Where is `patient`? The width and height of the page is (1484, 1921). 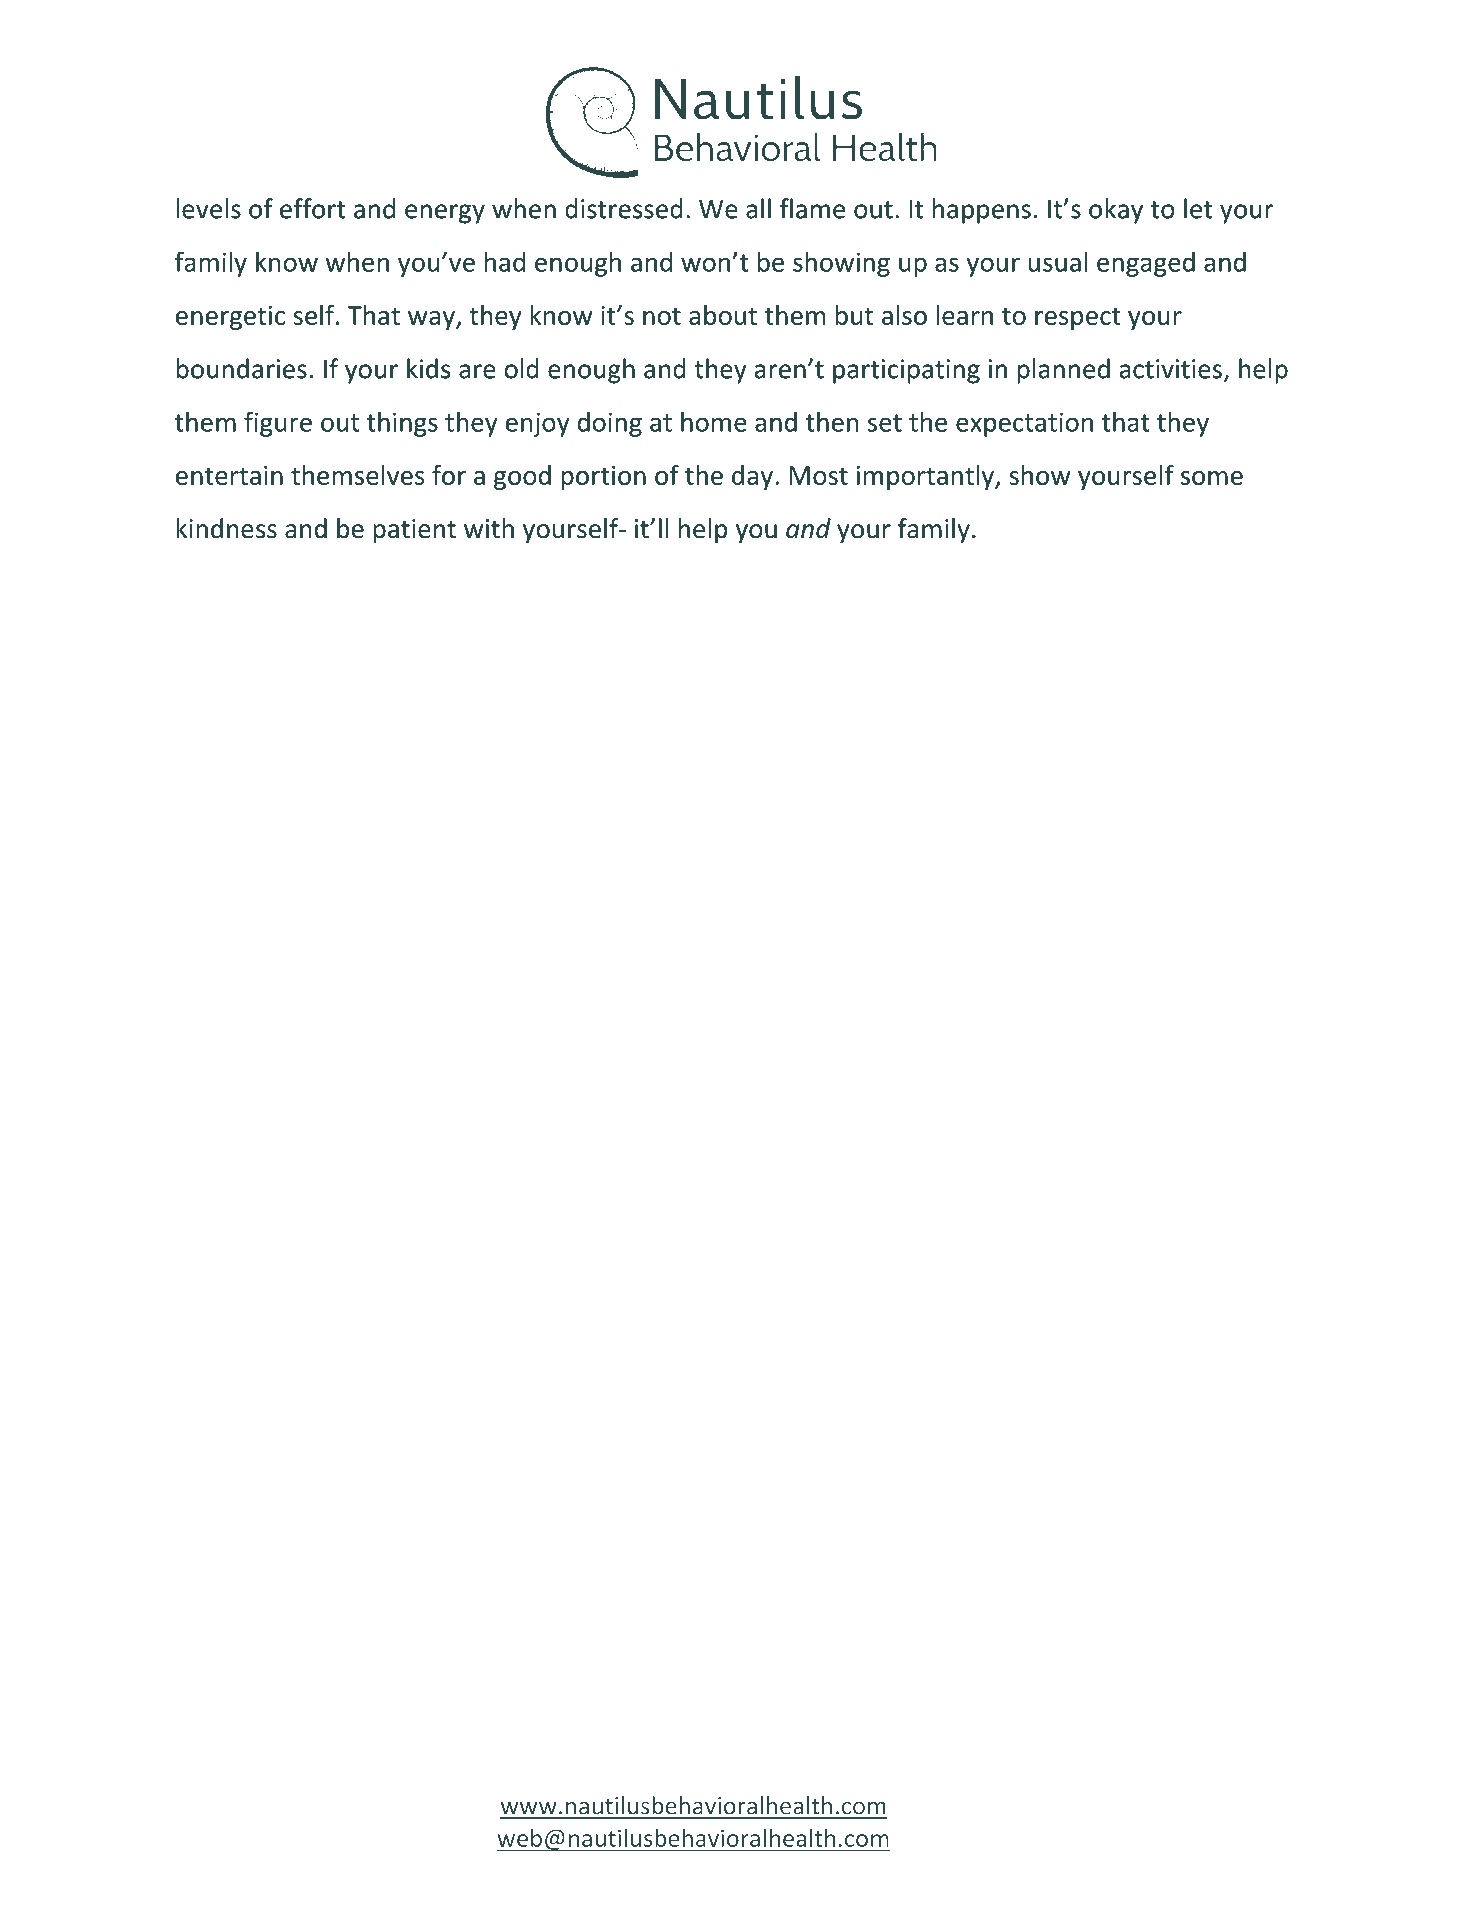
patient is located at coordinates (414, 531).
